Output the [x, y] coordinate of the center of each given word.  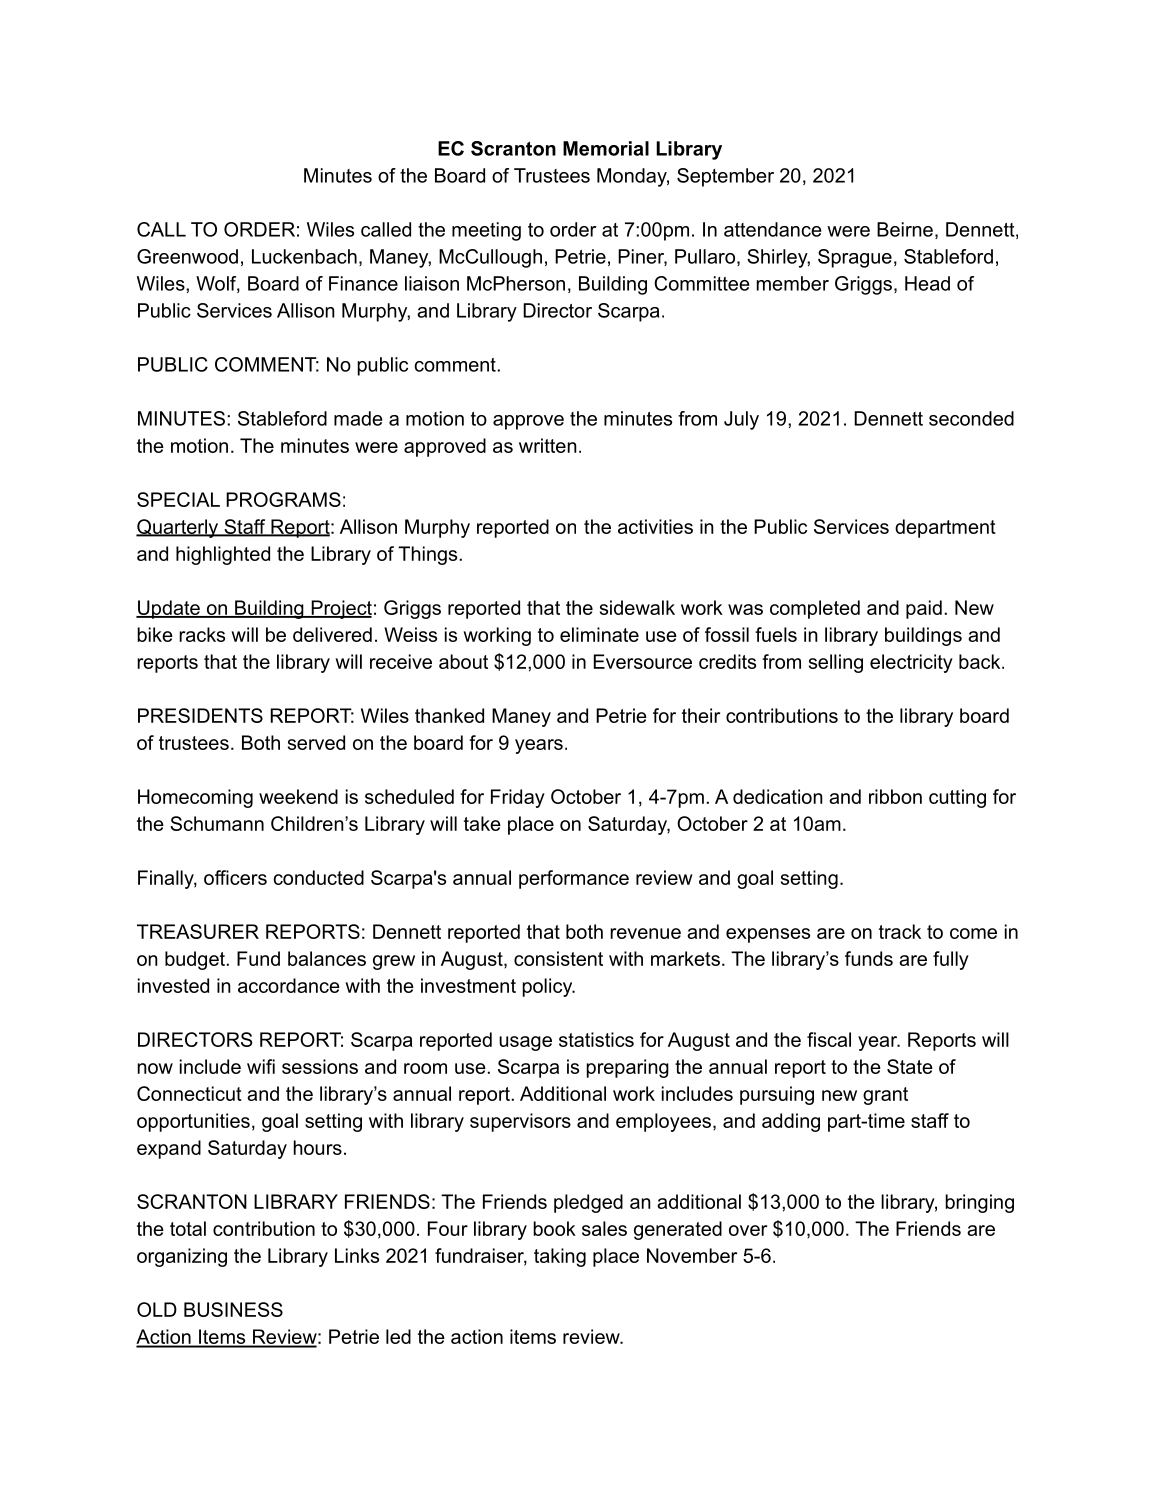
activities [655, 526]
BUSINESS [233, 1309]
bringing [979, 1203]
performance [574, 879]
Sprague [855, 258]
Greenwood [187, 256]
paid [924, 609]
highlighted [223, 555]
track [900, 931]
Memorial [606, 148]
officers [235, 877]
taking [560, 1257]
